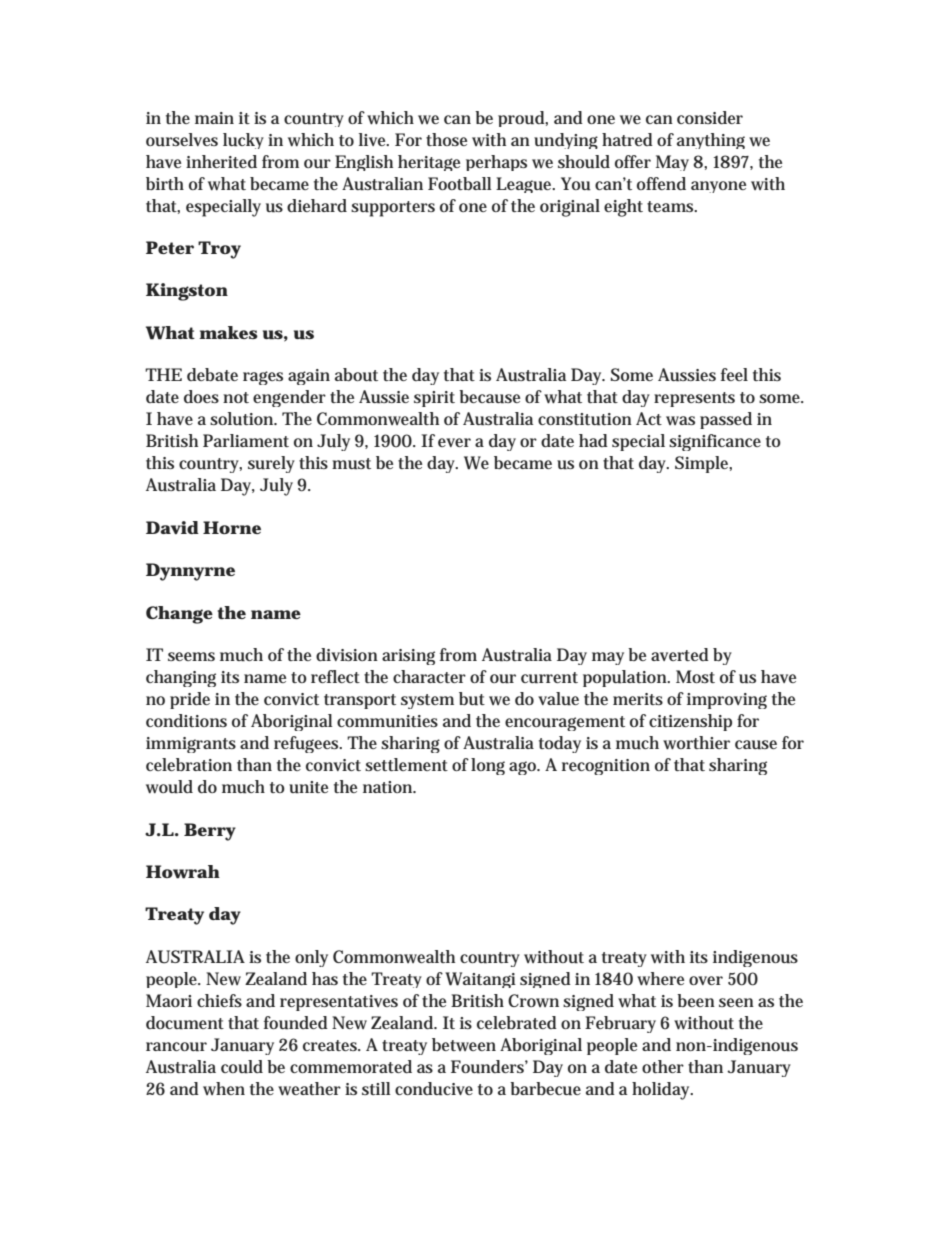 Image resolution: width=952 pixels, height=1233 pixels. What do you see at coordinates (179, 615) in the image?
I see `Change` at bounding box center [179, 615].
